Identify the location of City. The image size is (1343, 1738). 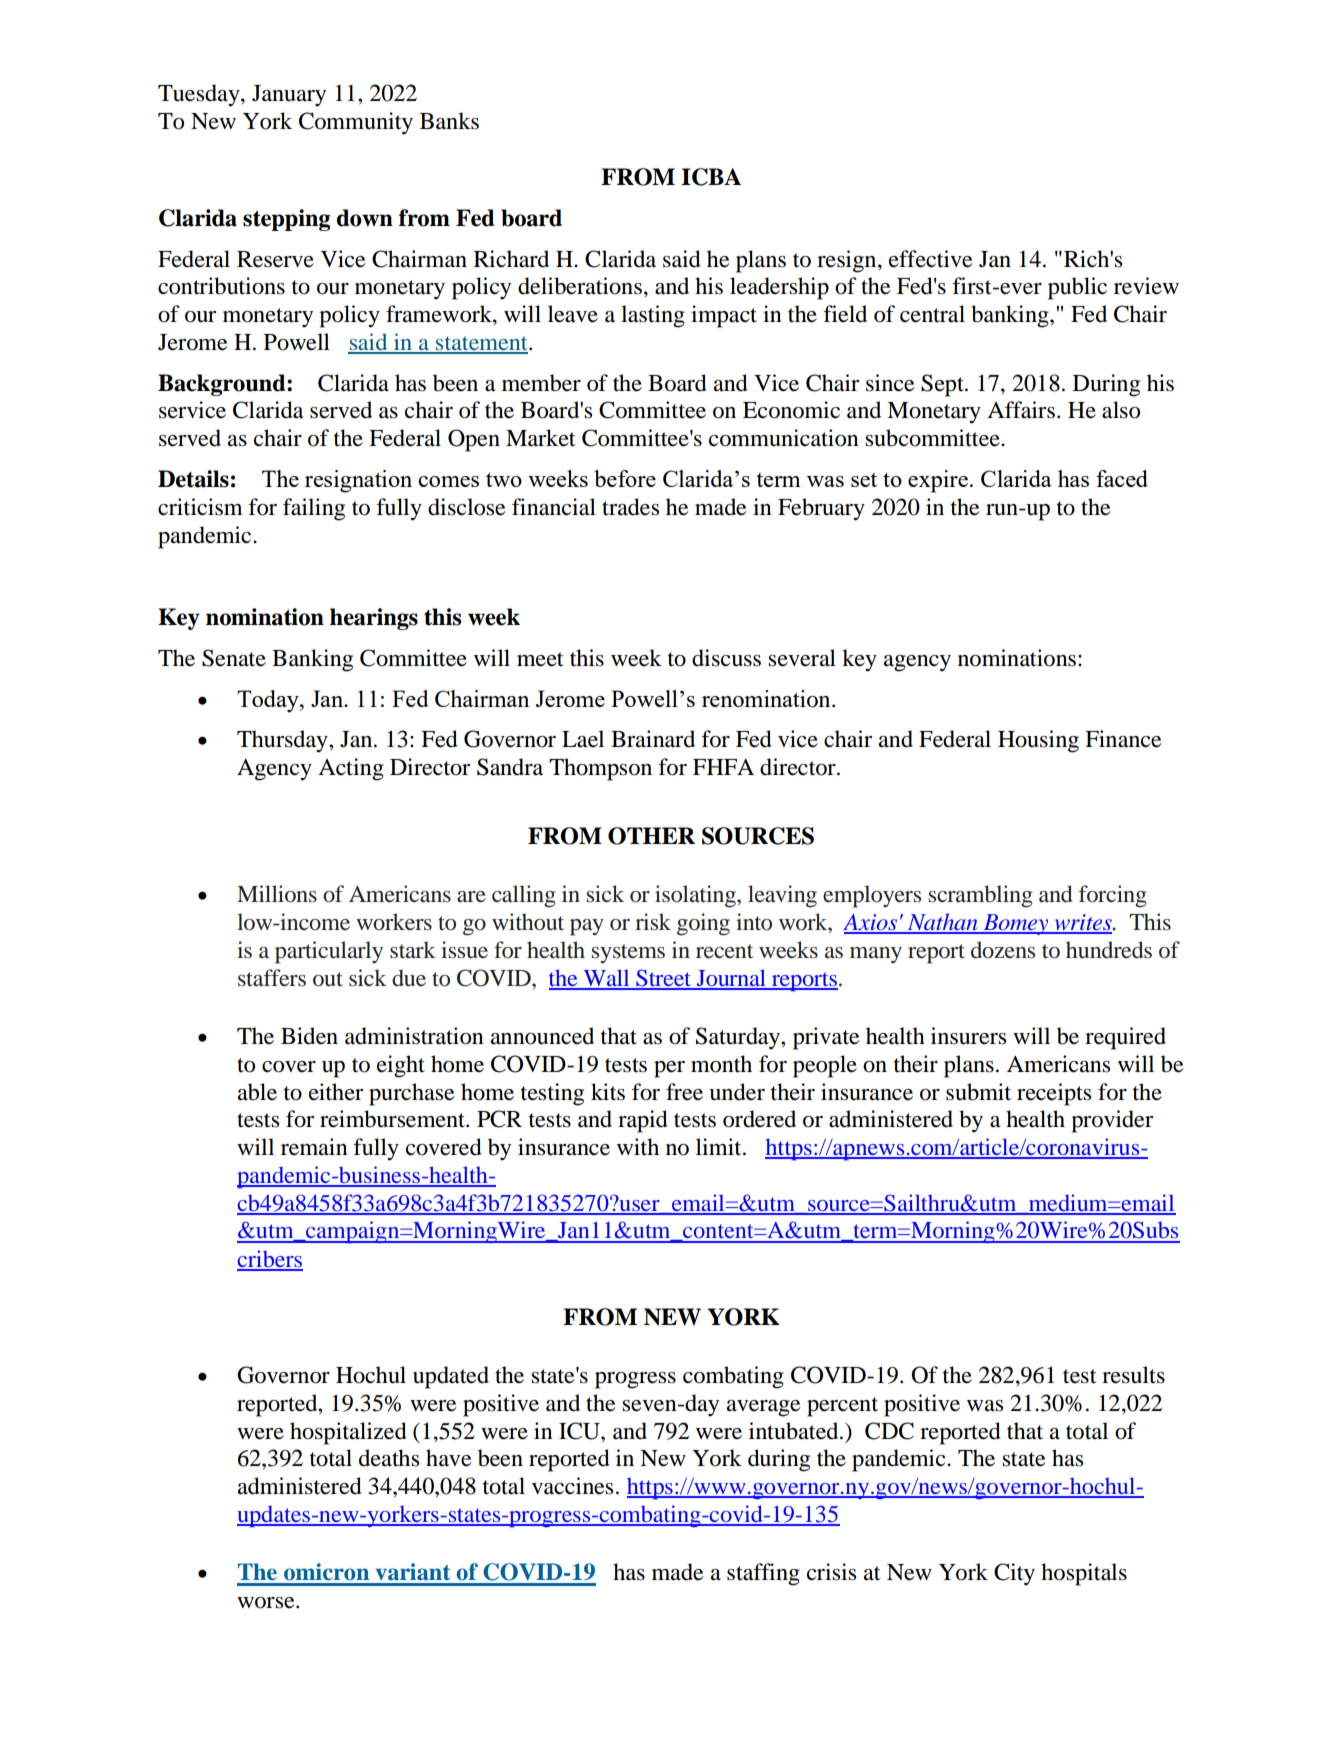
(1014, 1574).
